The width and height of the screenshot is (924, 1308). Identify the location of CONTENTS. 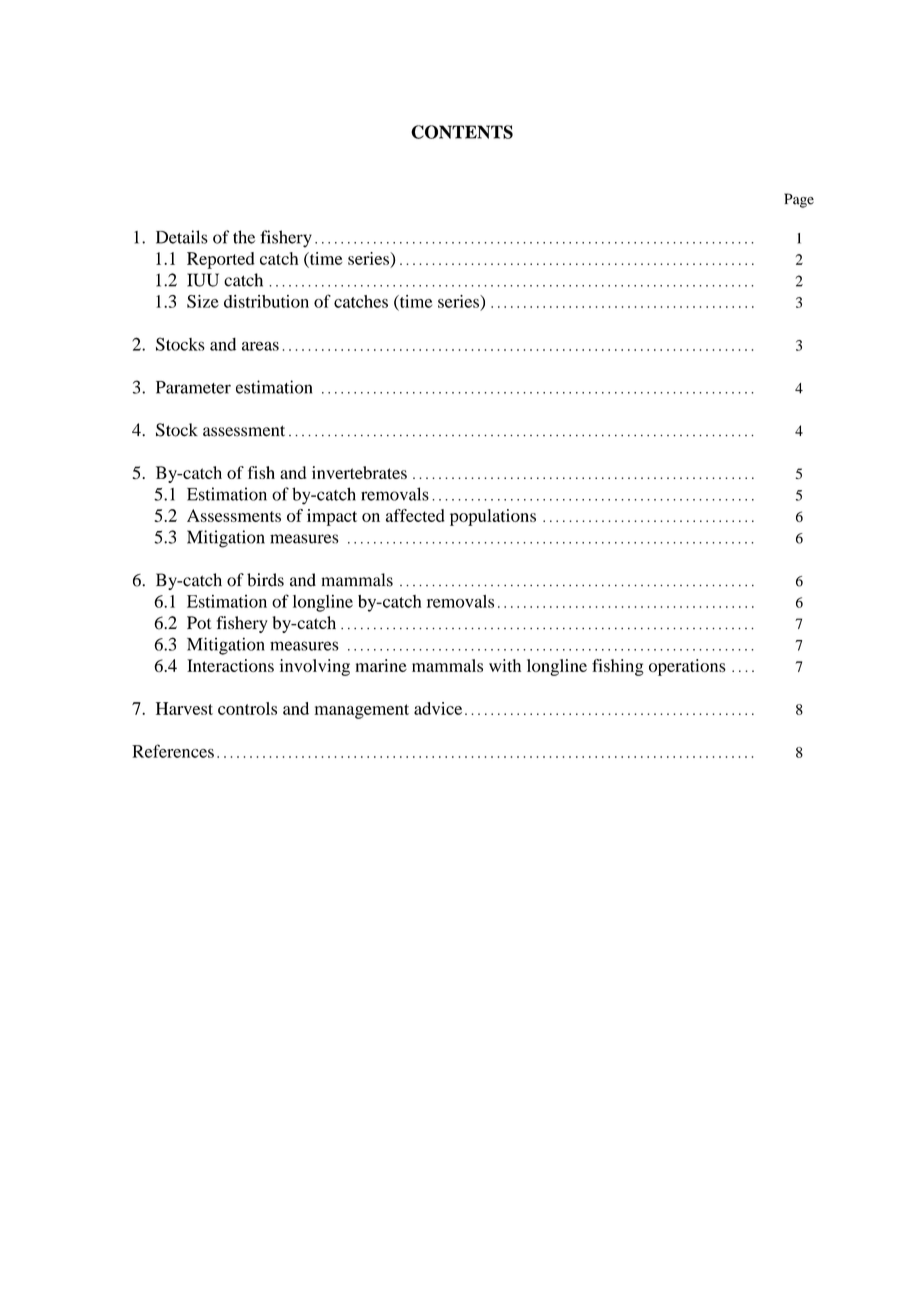
(462, 132).
